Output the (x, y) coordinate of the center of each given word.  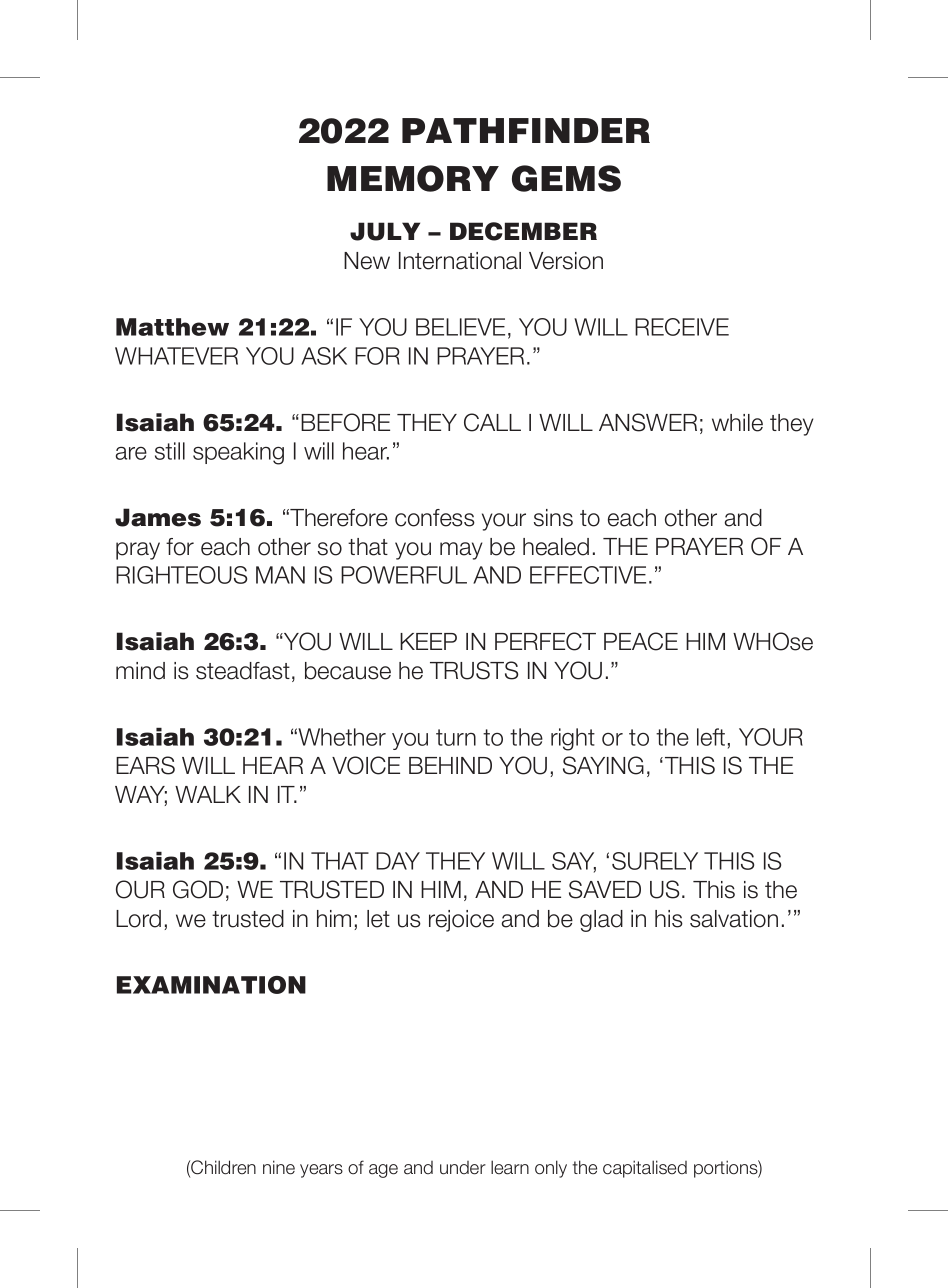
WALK (208, 794)
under (463, 1168)
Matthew (172, 327)
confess (435, 518)
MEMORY (413, 178)
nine (279, 1167)
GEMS (566, 178)
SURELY (655, 861)
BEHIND (450, 765)
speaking (238, 453)
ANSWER (648, 422)
